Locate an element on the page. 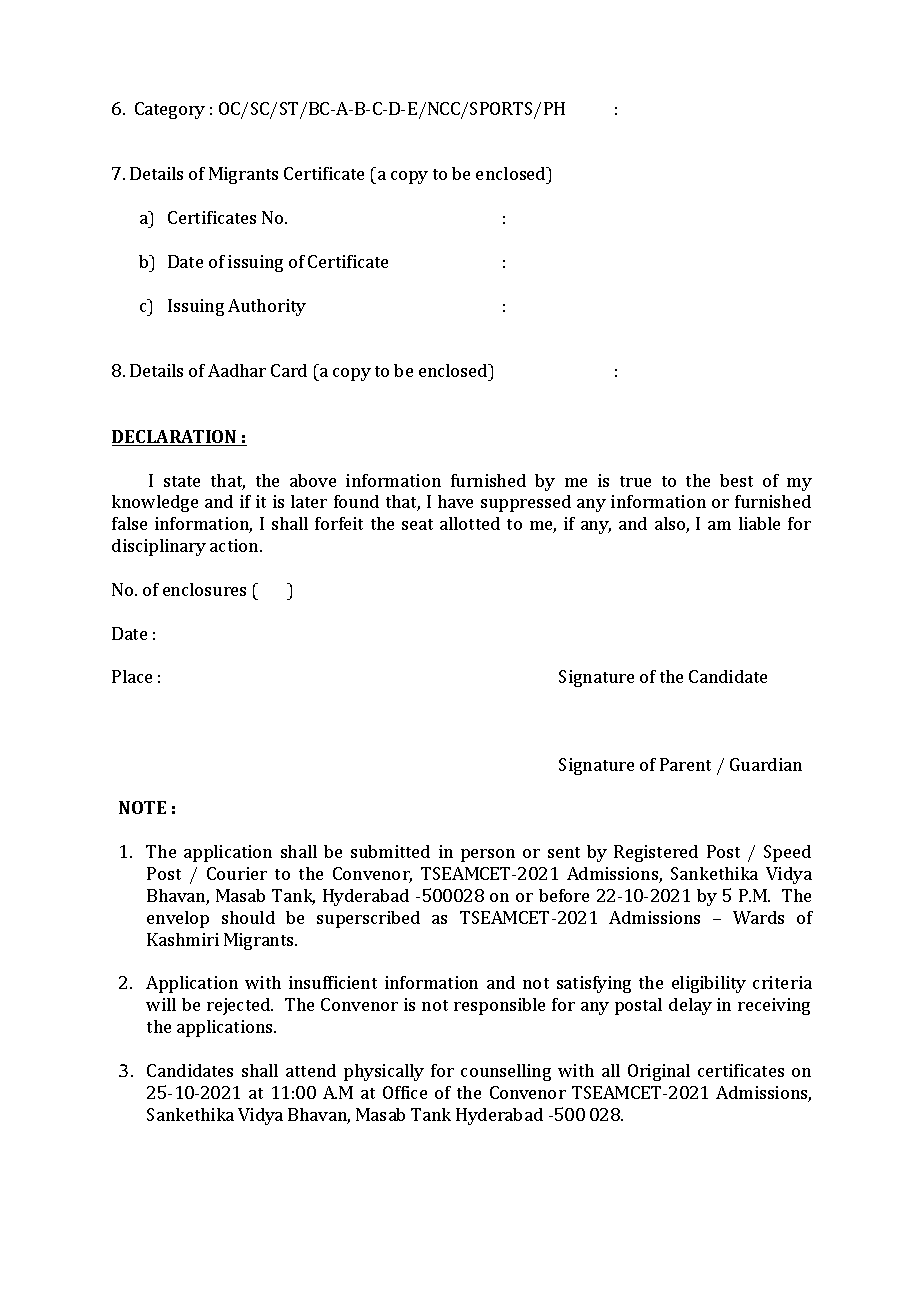  Aadhar is located at coordinates (237, 370).
